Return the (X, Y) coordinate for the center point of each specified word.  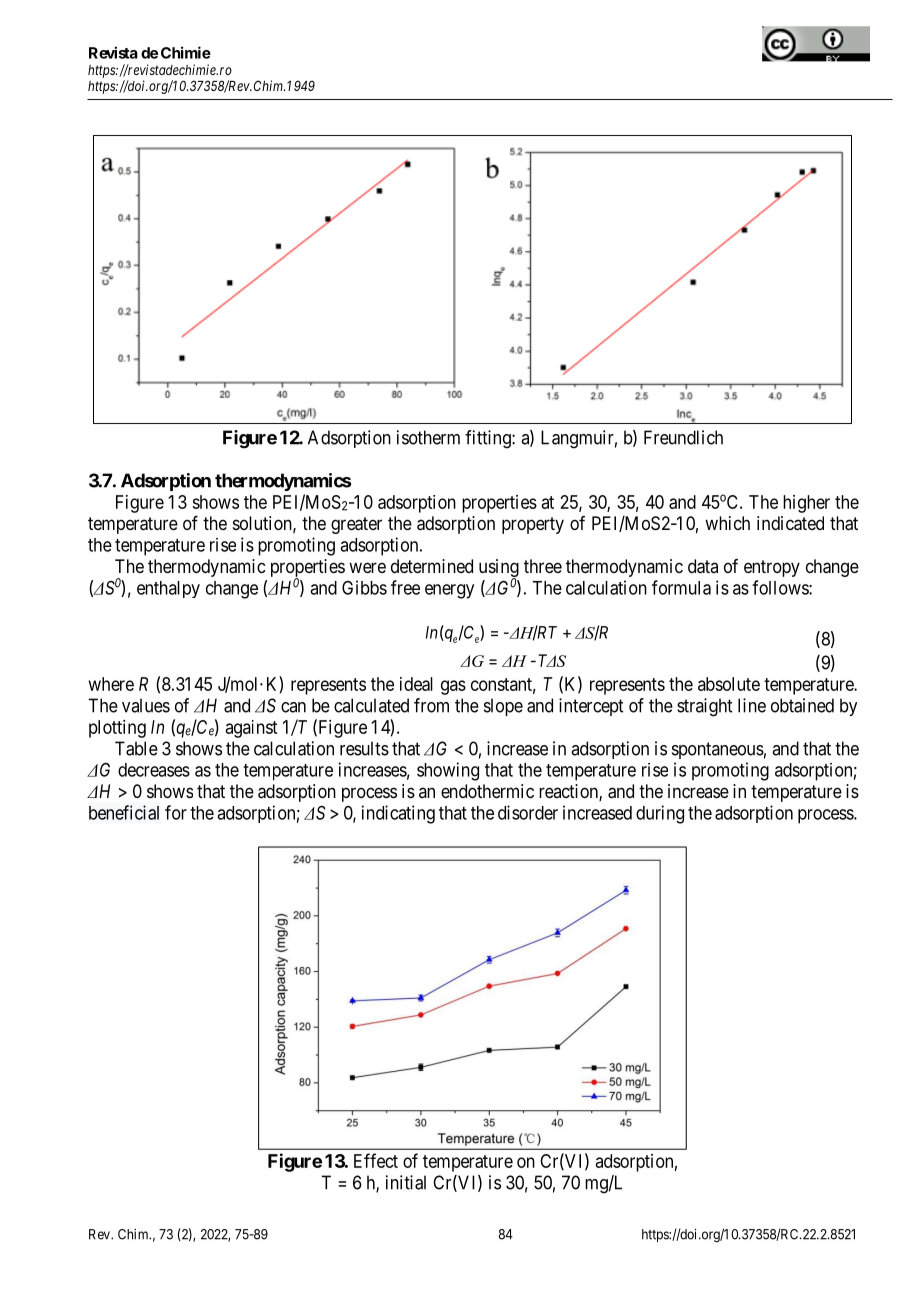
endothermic (487, 791)
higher (806, 504)
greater (356, 525)
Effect (376, 1160)
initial (406, 1182)
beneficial (124, 812)
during (660, 814)
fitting (489, 439)
